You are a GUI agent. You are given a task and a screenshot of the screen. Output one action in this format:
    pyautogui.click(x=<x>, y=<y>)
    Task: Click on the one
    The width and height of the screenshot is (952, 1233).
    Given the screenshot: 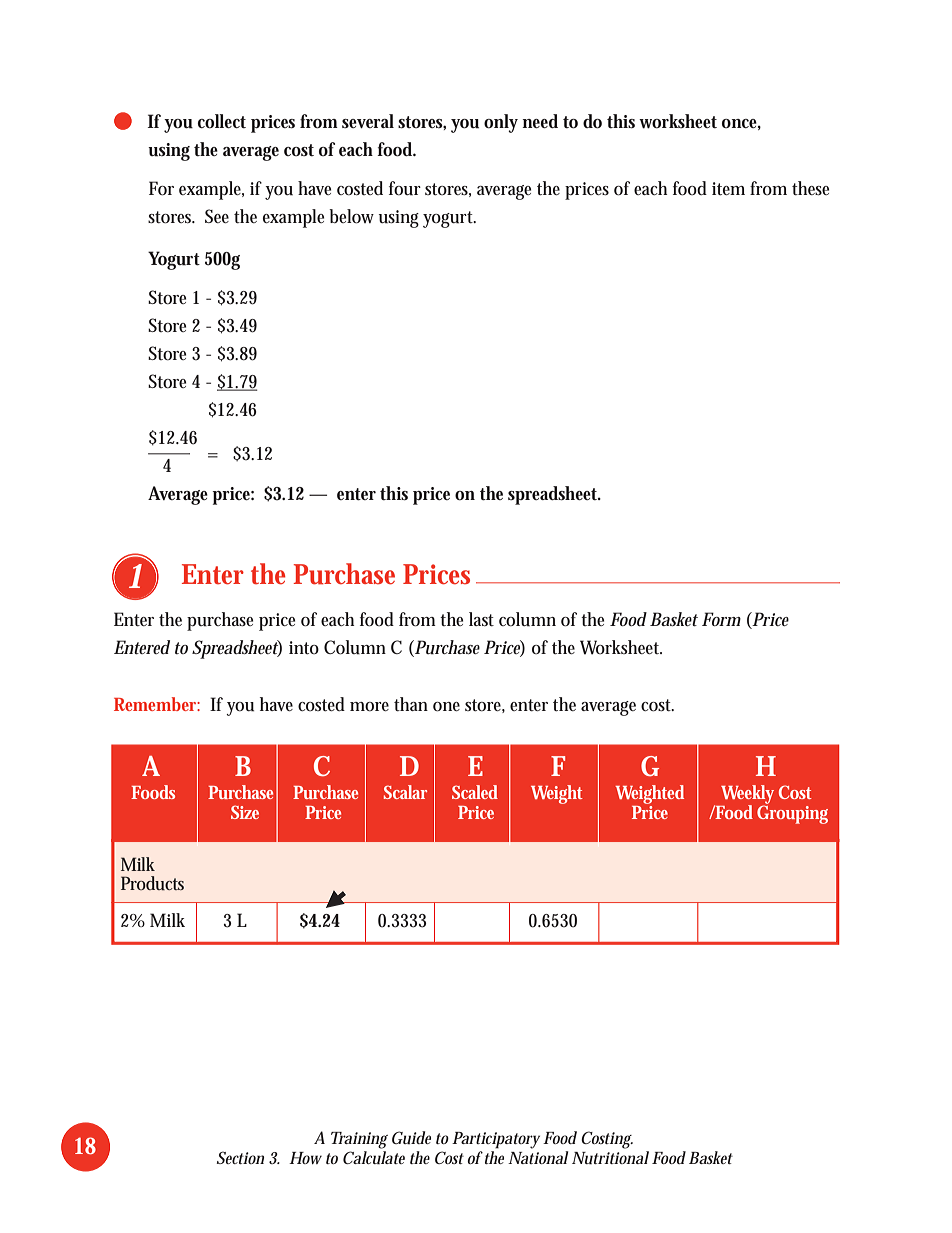 What is the action you would take?
    pyautogui.click(x=446, y=707)
